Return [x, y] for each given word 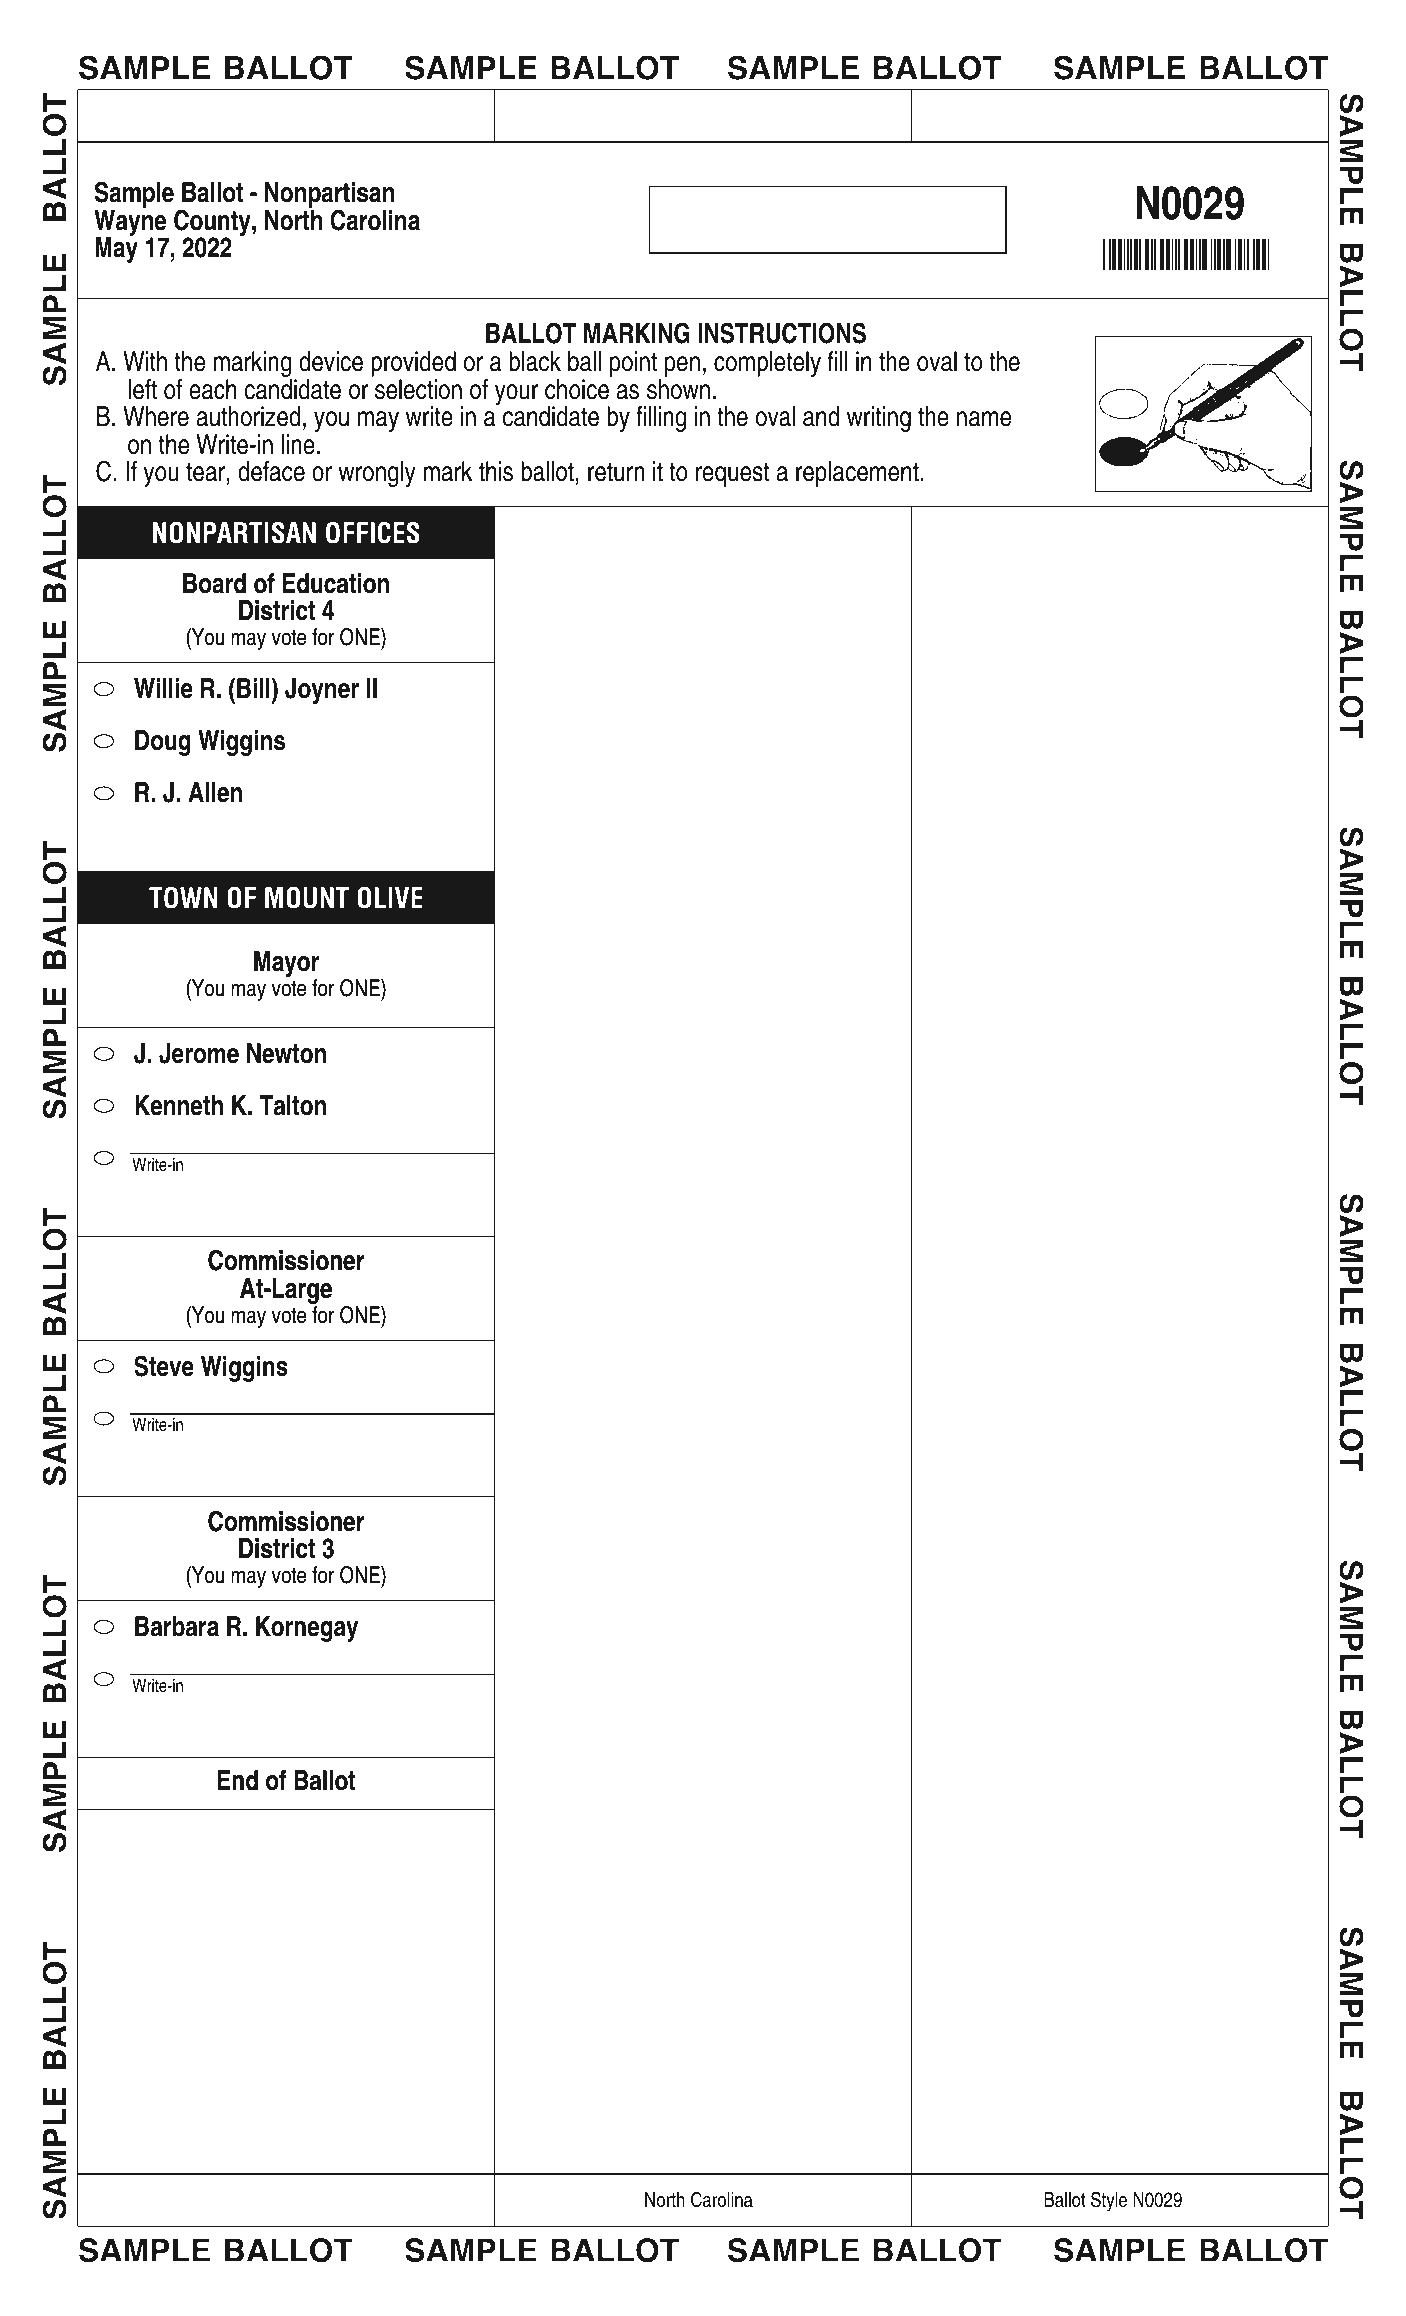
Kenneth [179, 1105]
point [633, 364]
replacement [857, 474]
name [984, 419]
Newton [286, 1053]
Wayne [131, 224]
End [238, 1780]
